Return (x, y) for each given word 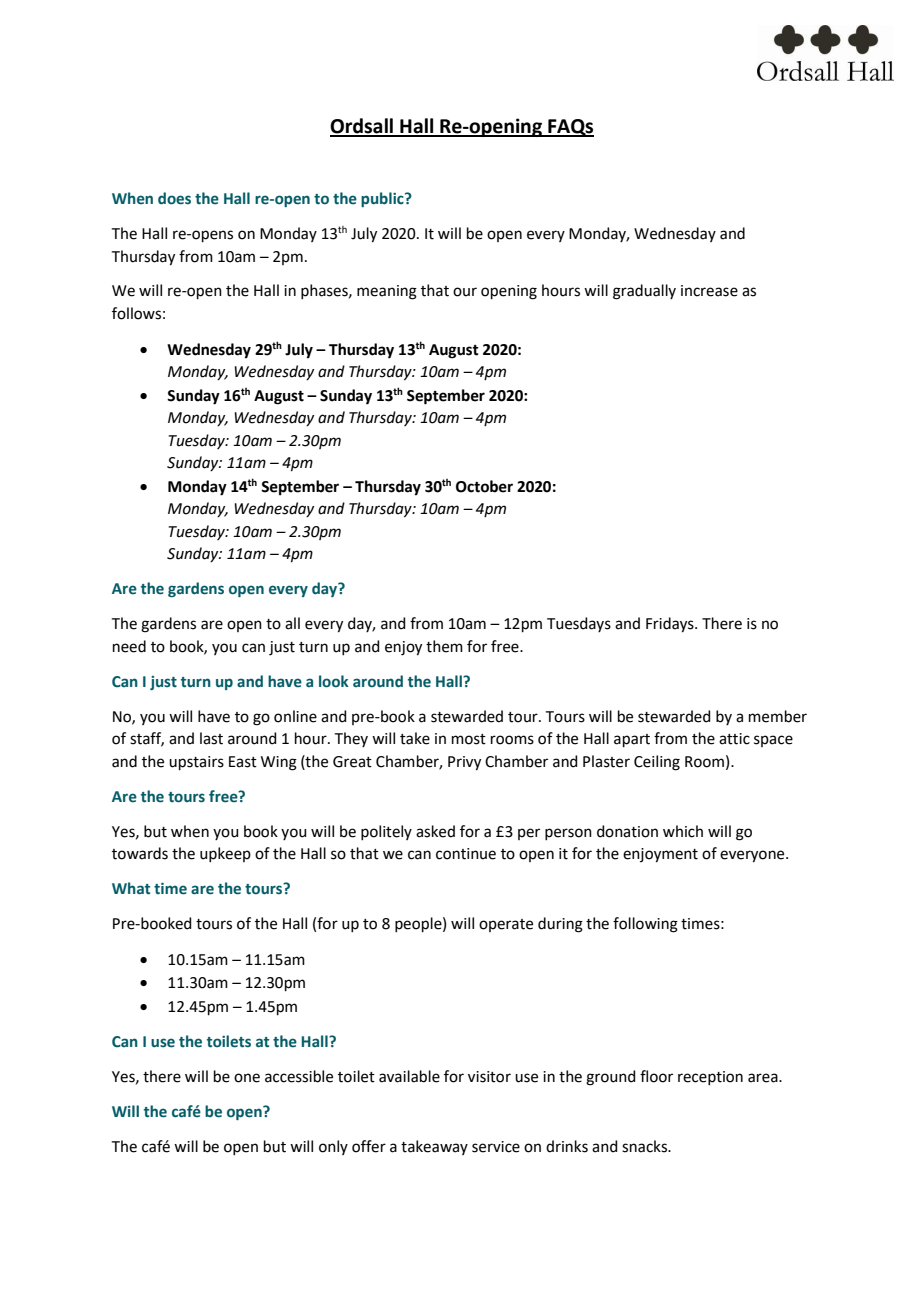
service (496, 1147)
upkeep (225, 854)
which (683, 831)
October (484, 486)
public (383, 199)
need (129, 646)
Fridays (671, 625)
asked (435, 831)
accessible (299, 1076)
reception (710, 1078)
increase (709, 291)
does (174, 198)
